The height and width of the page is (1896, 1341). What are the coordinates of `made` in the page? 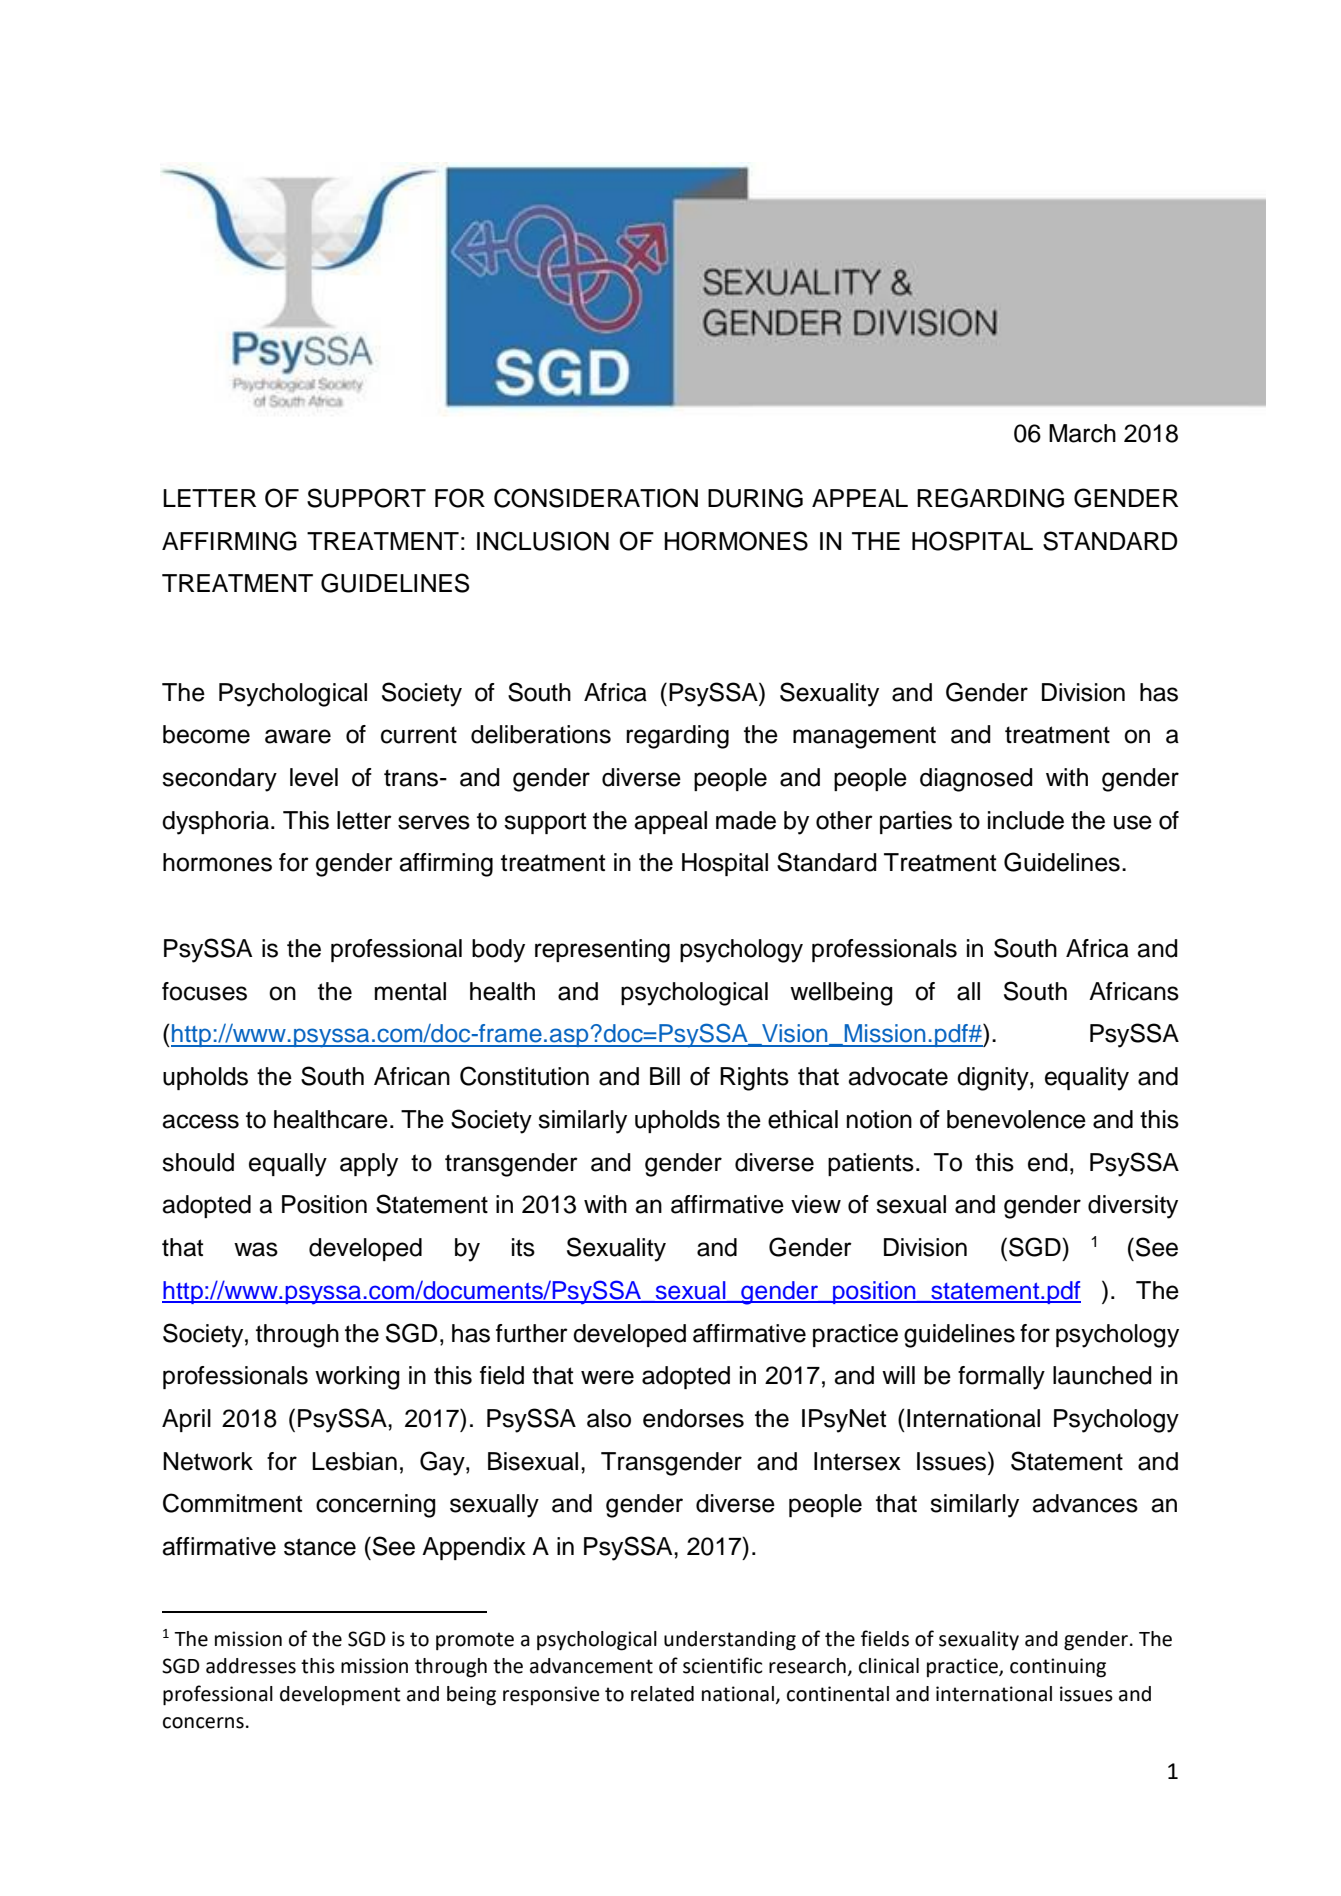 It's located at (746, 820).
